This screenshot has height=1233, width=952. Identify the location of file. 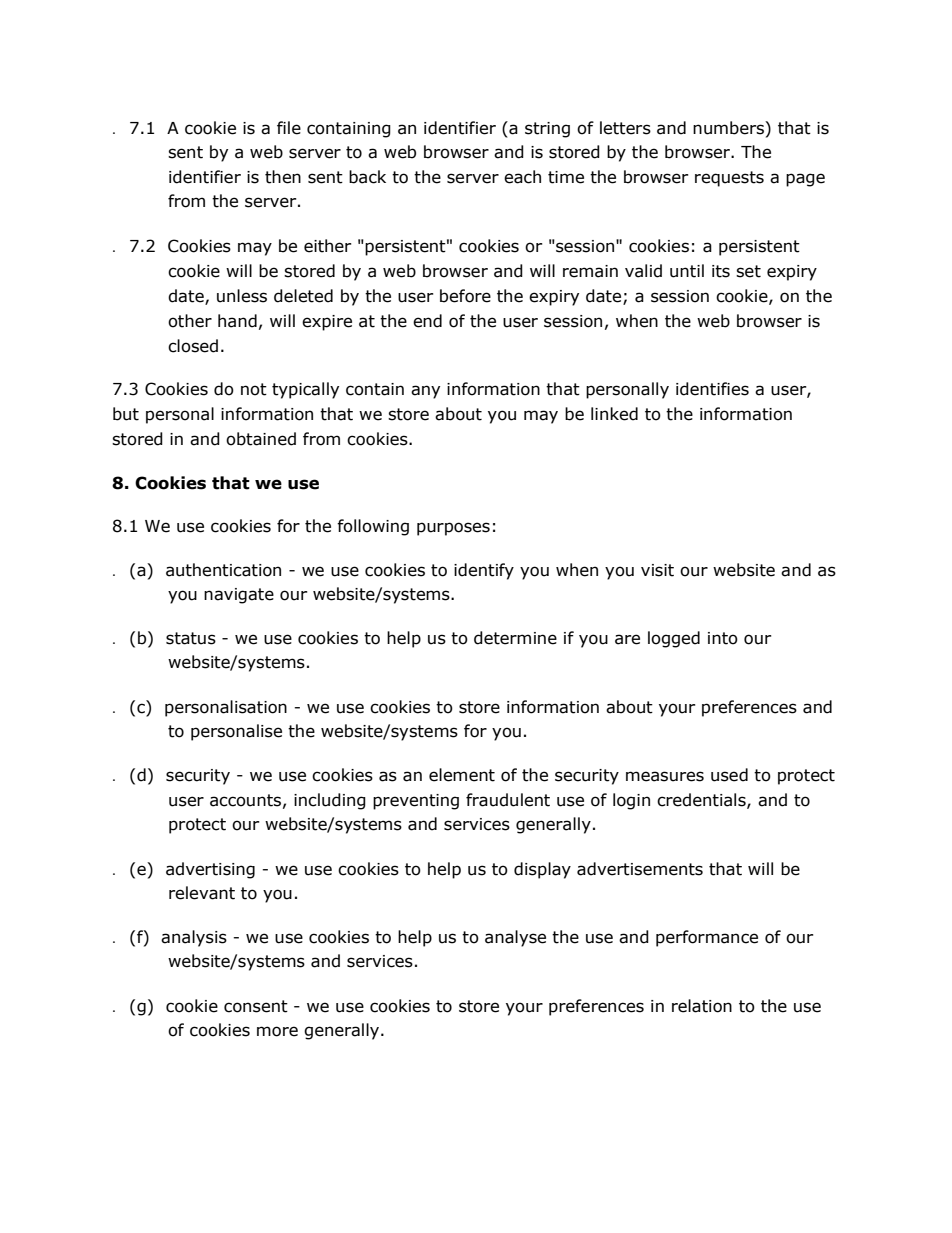
(289, 128).
